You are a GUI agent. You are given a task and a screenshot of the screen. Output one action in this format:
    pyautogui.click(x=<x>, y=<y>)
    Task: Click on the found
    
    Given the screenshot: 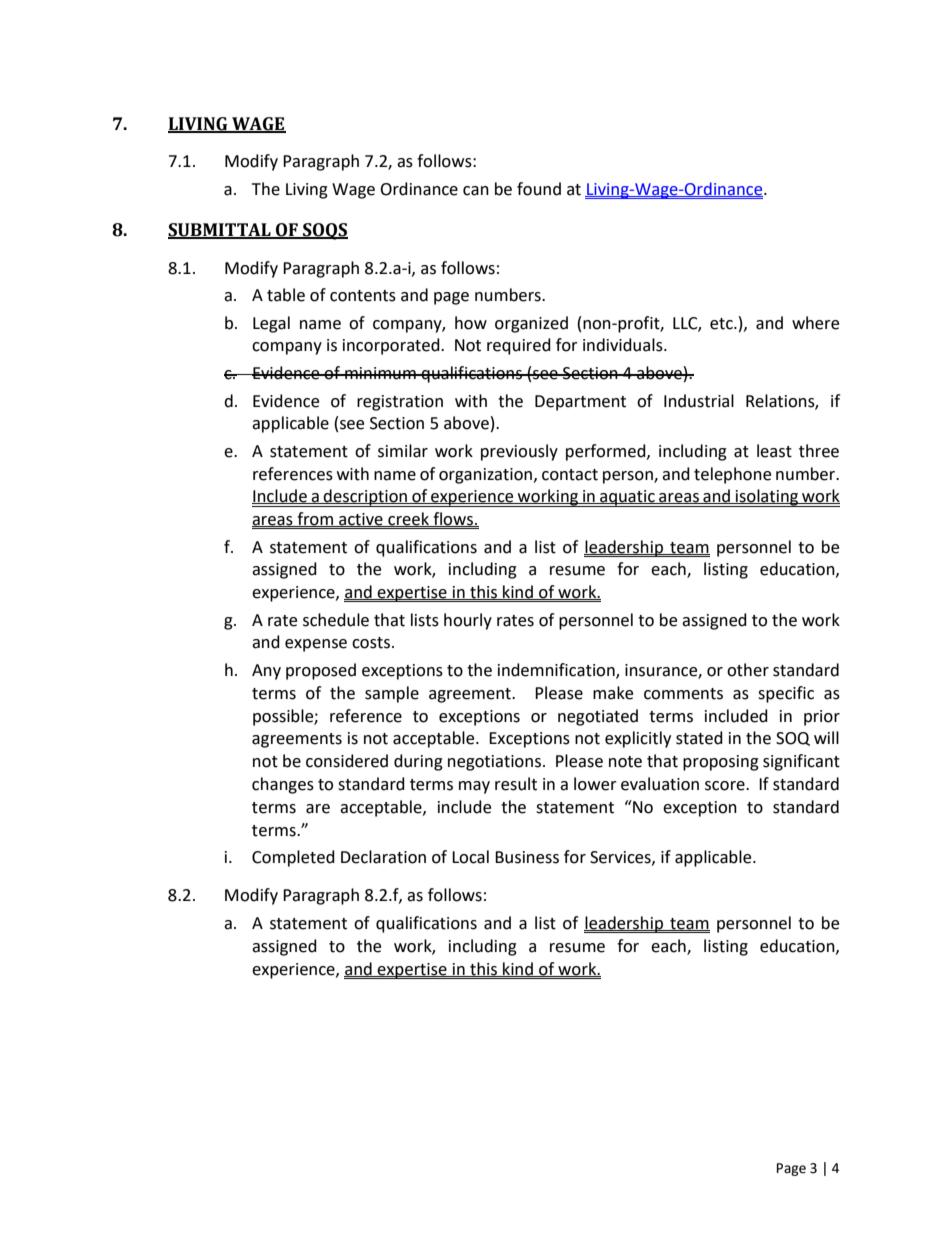 What is the action you would take?
    pyautogui.click(x=539, y=189)
